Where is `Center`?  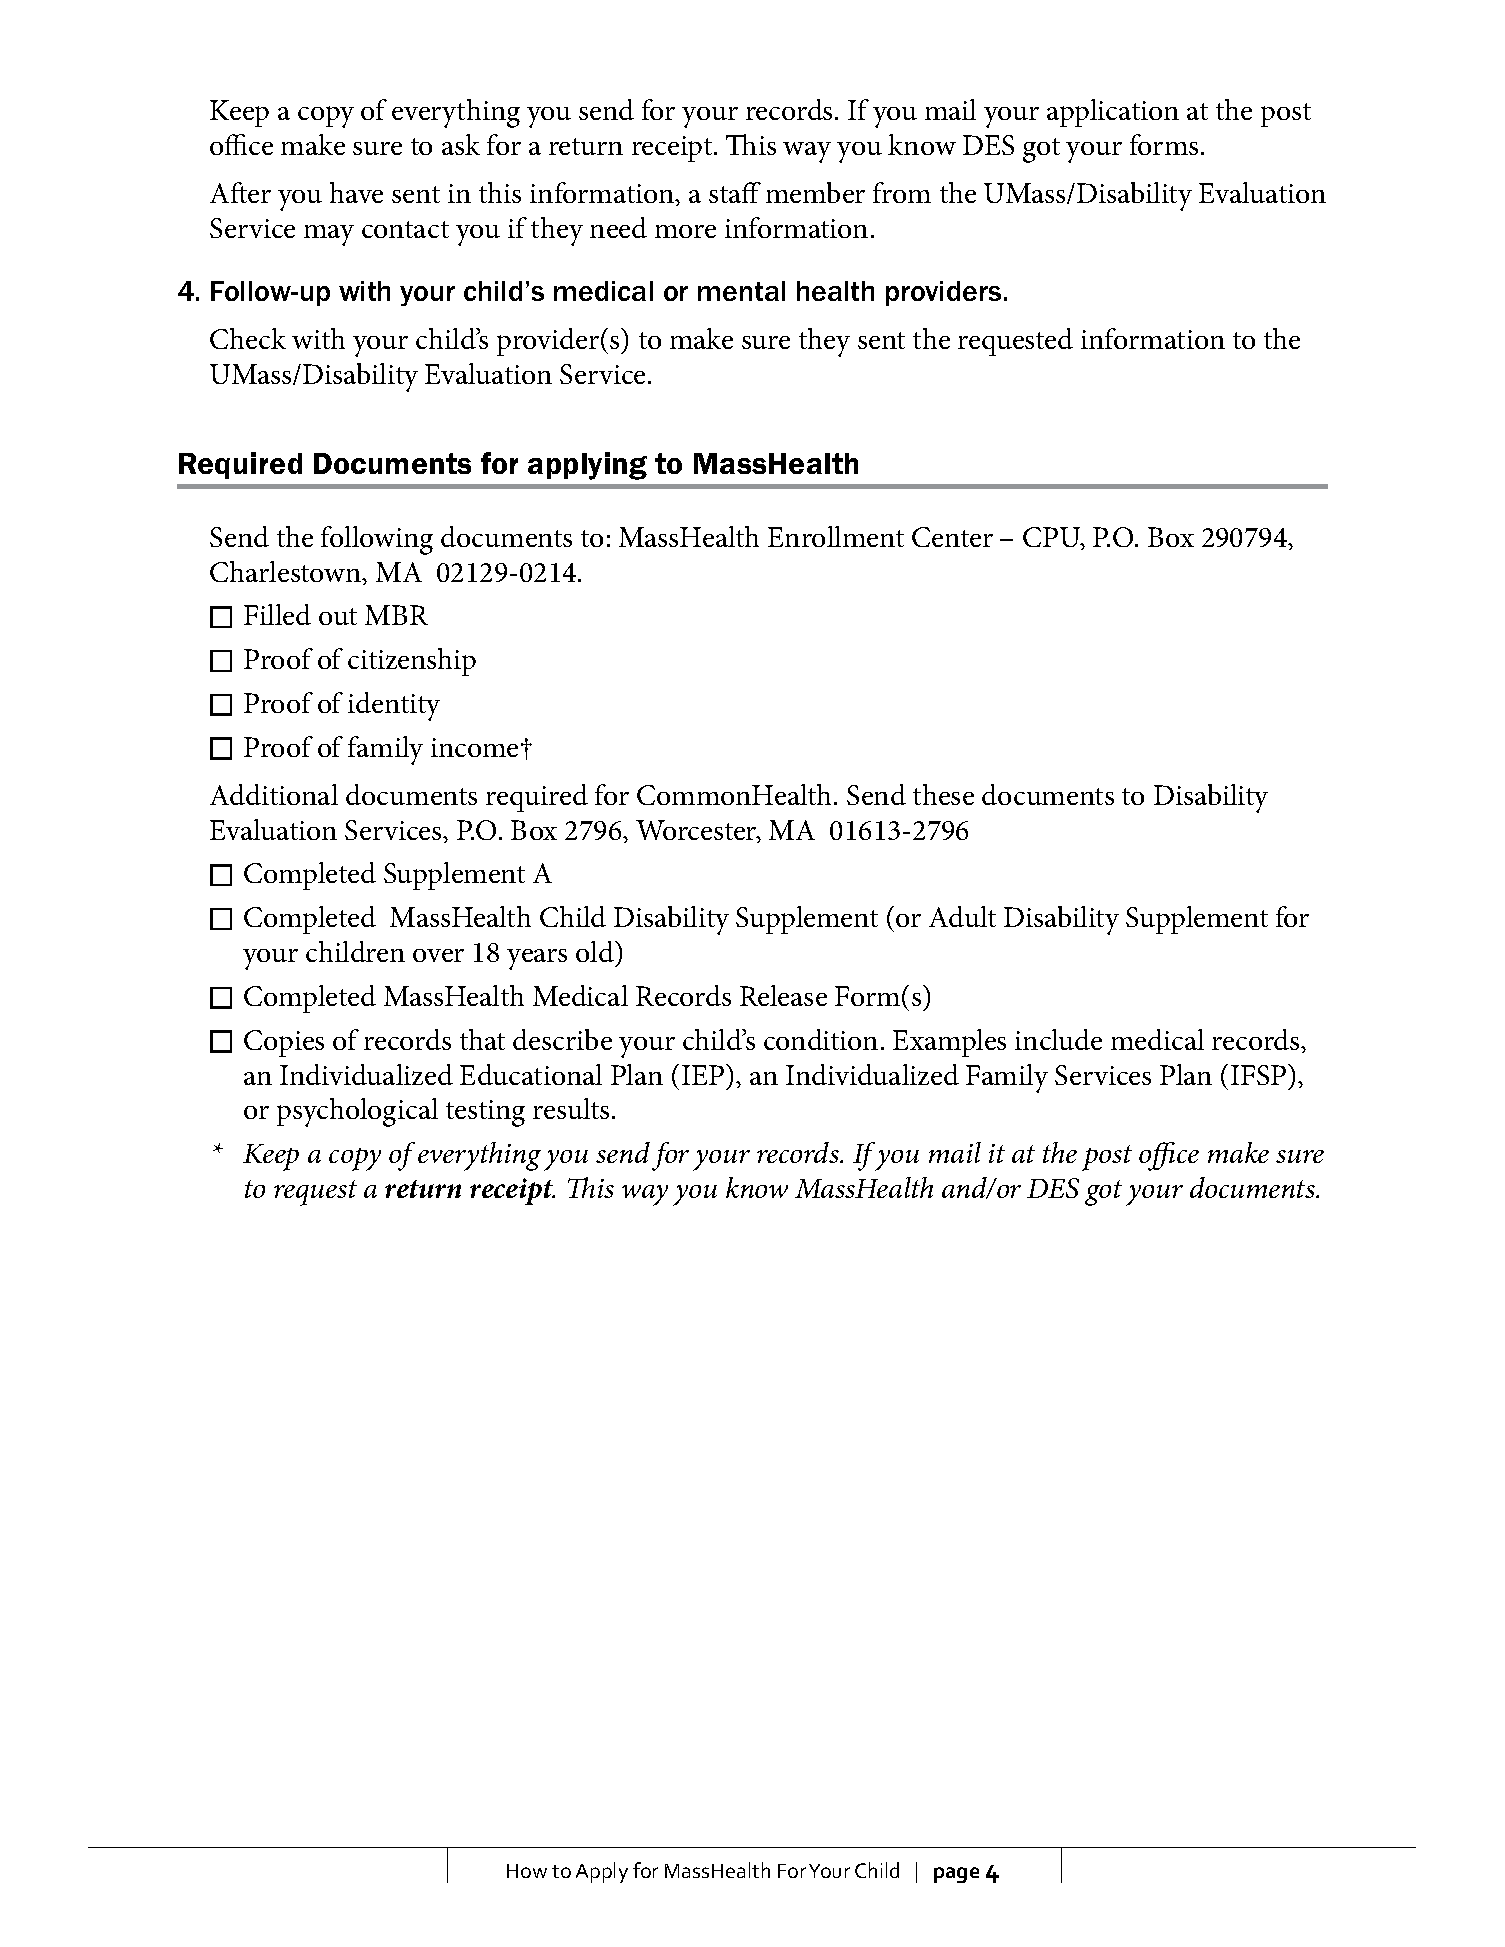
Center is located at coordinates (952, 537).
